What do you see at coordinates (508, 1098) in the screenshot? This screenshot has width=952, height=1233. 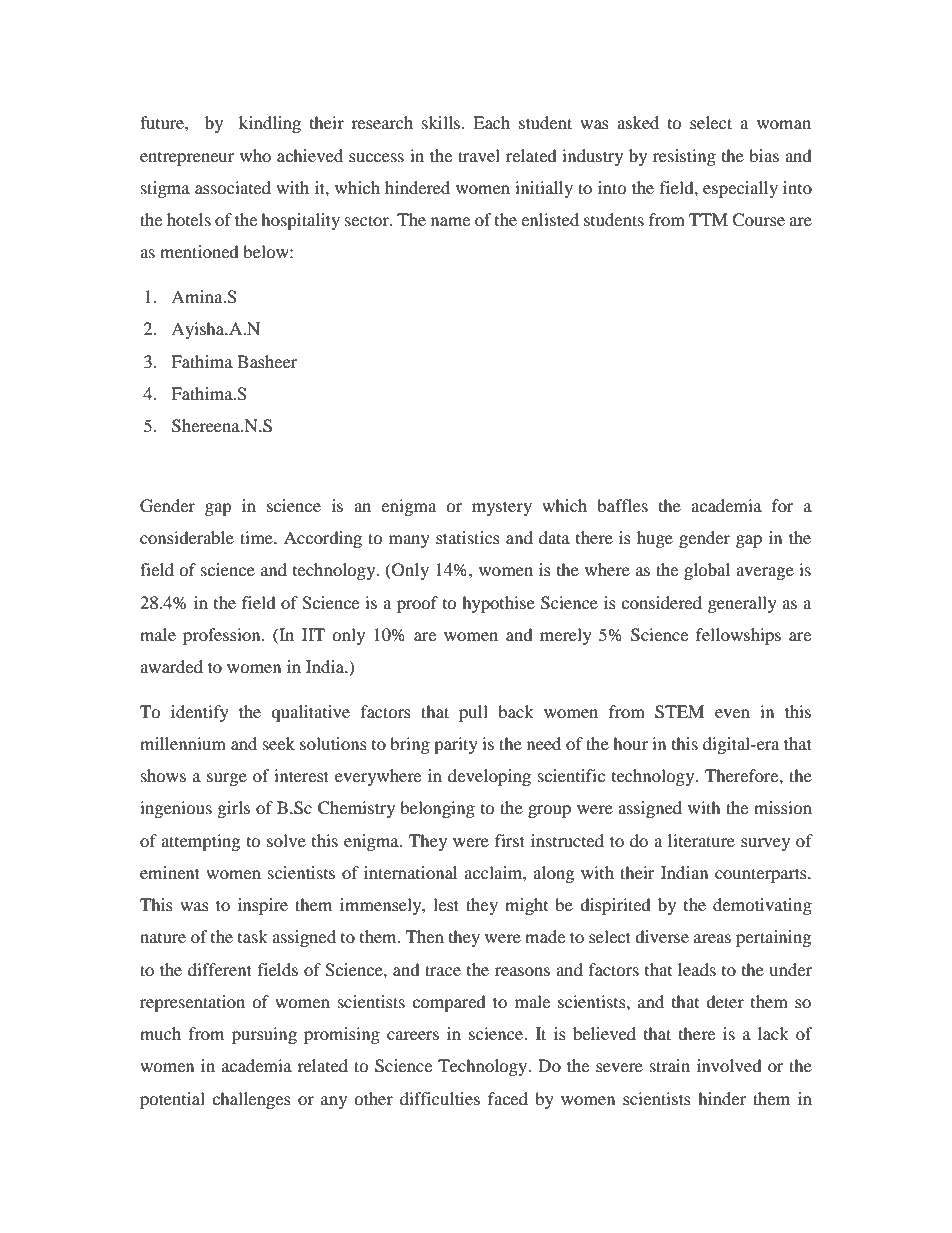 I see `faced` at bounding box center [508, 1098].
